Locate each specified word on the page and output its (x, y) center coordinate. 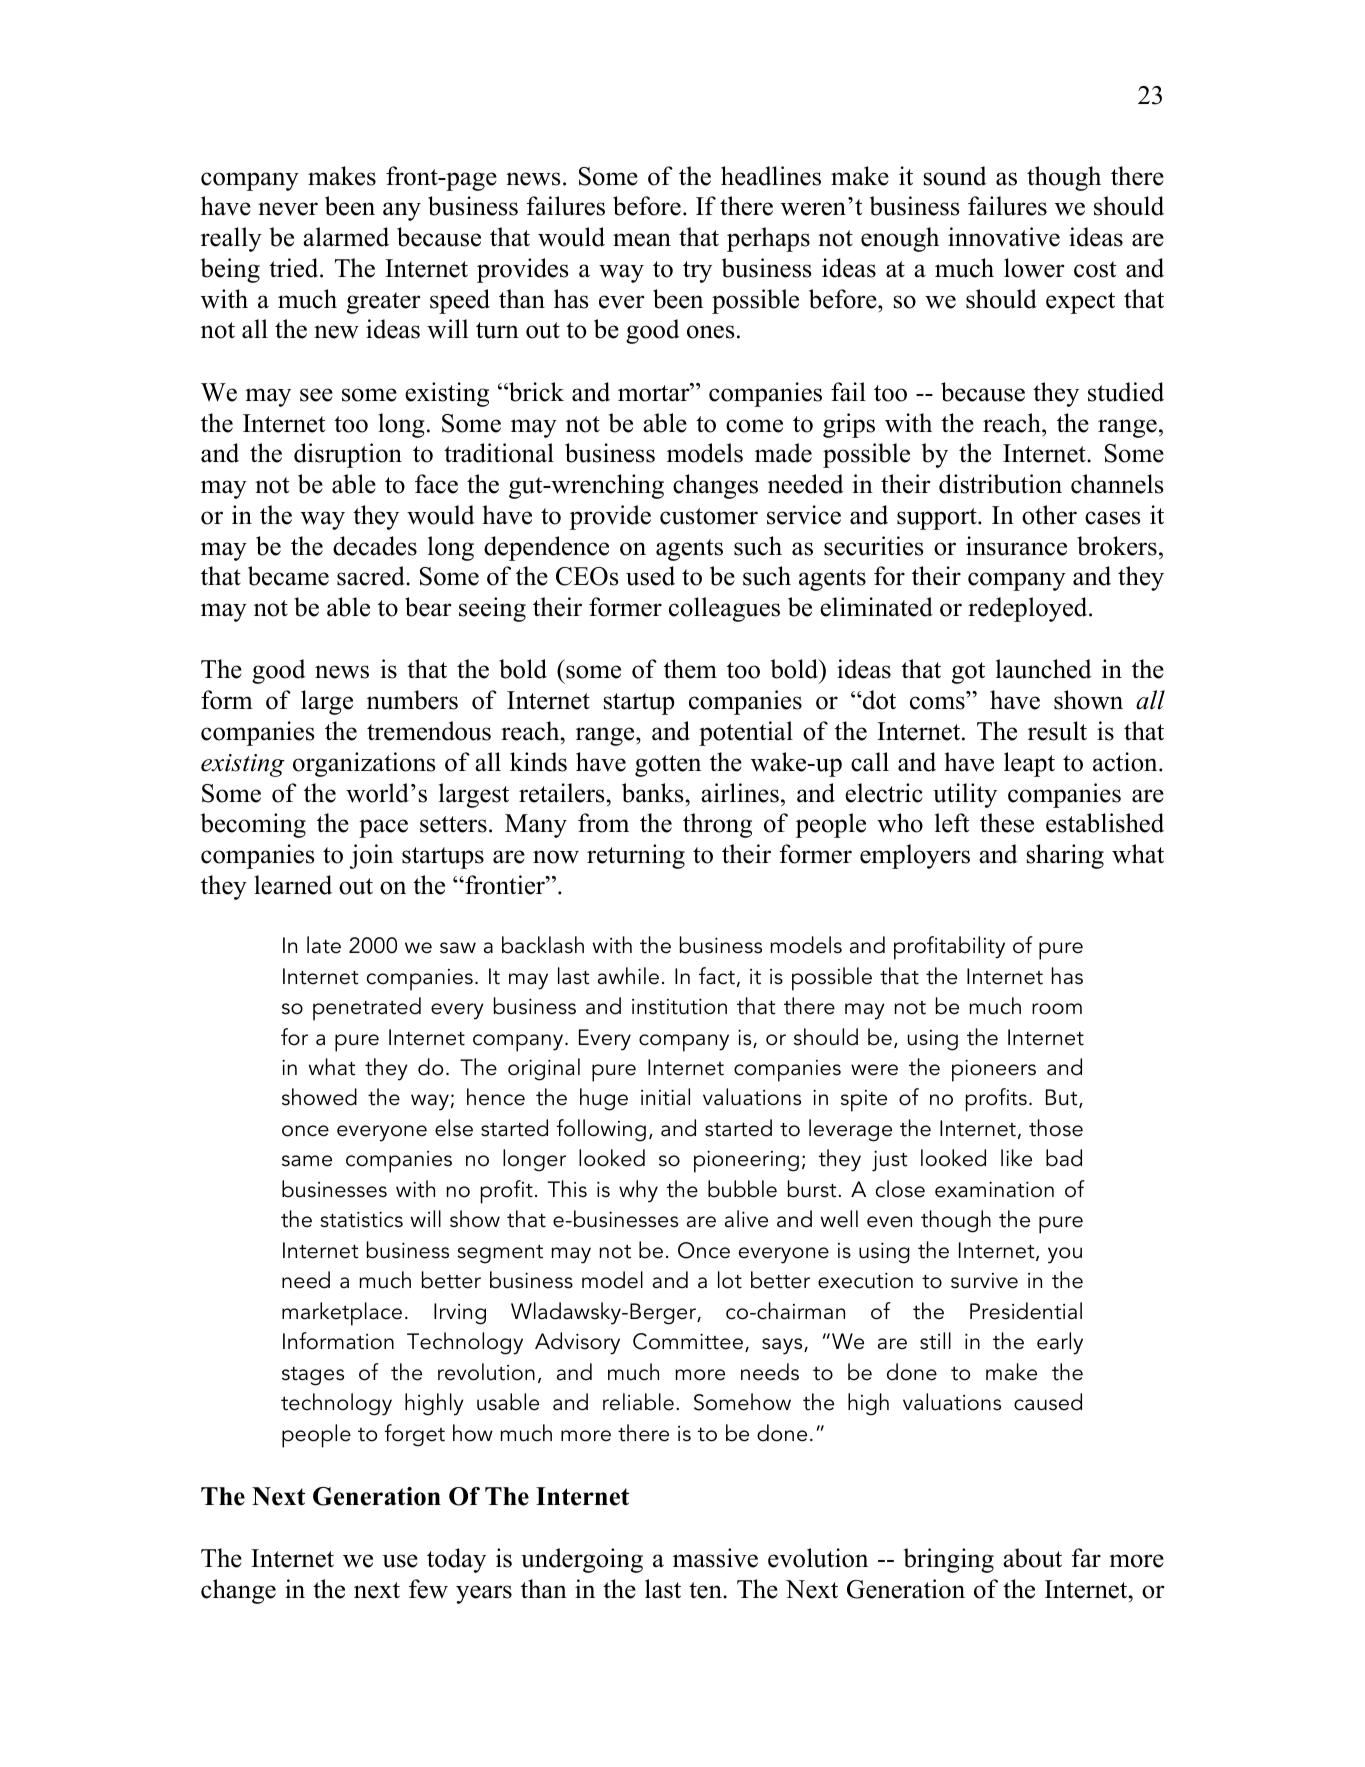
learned (293, 885)
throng (717, 825)
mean (642, 240)
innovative (1004, 237)
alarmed (346, 237)
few (428, 1589)
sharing (1065, 856)
